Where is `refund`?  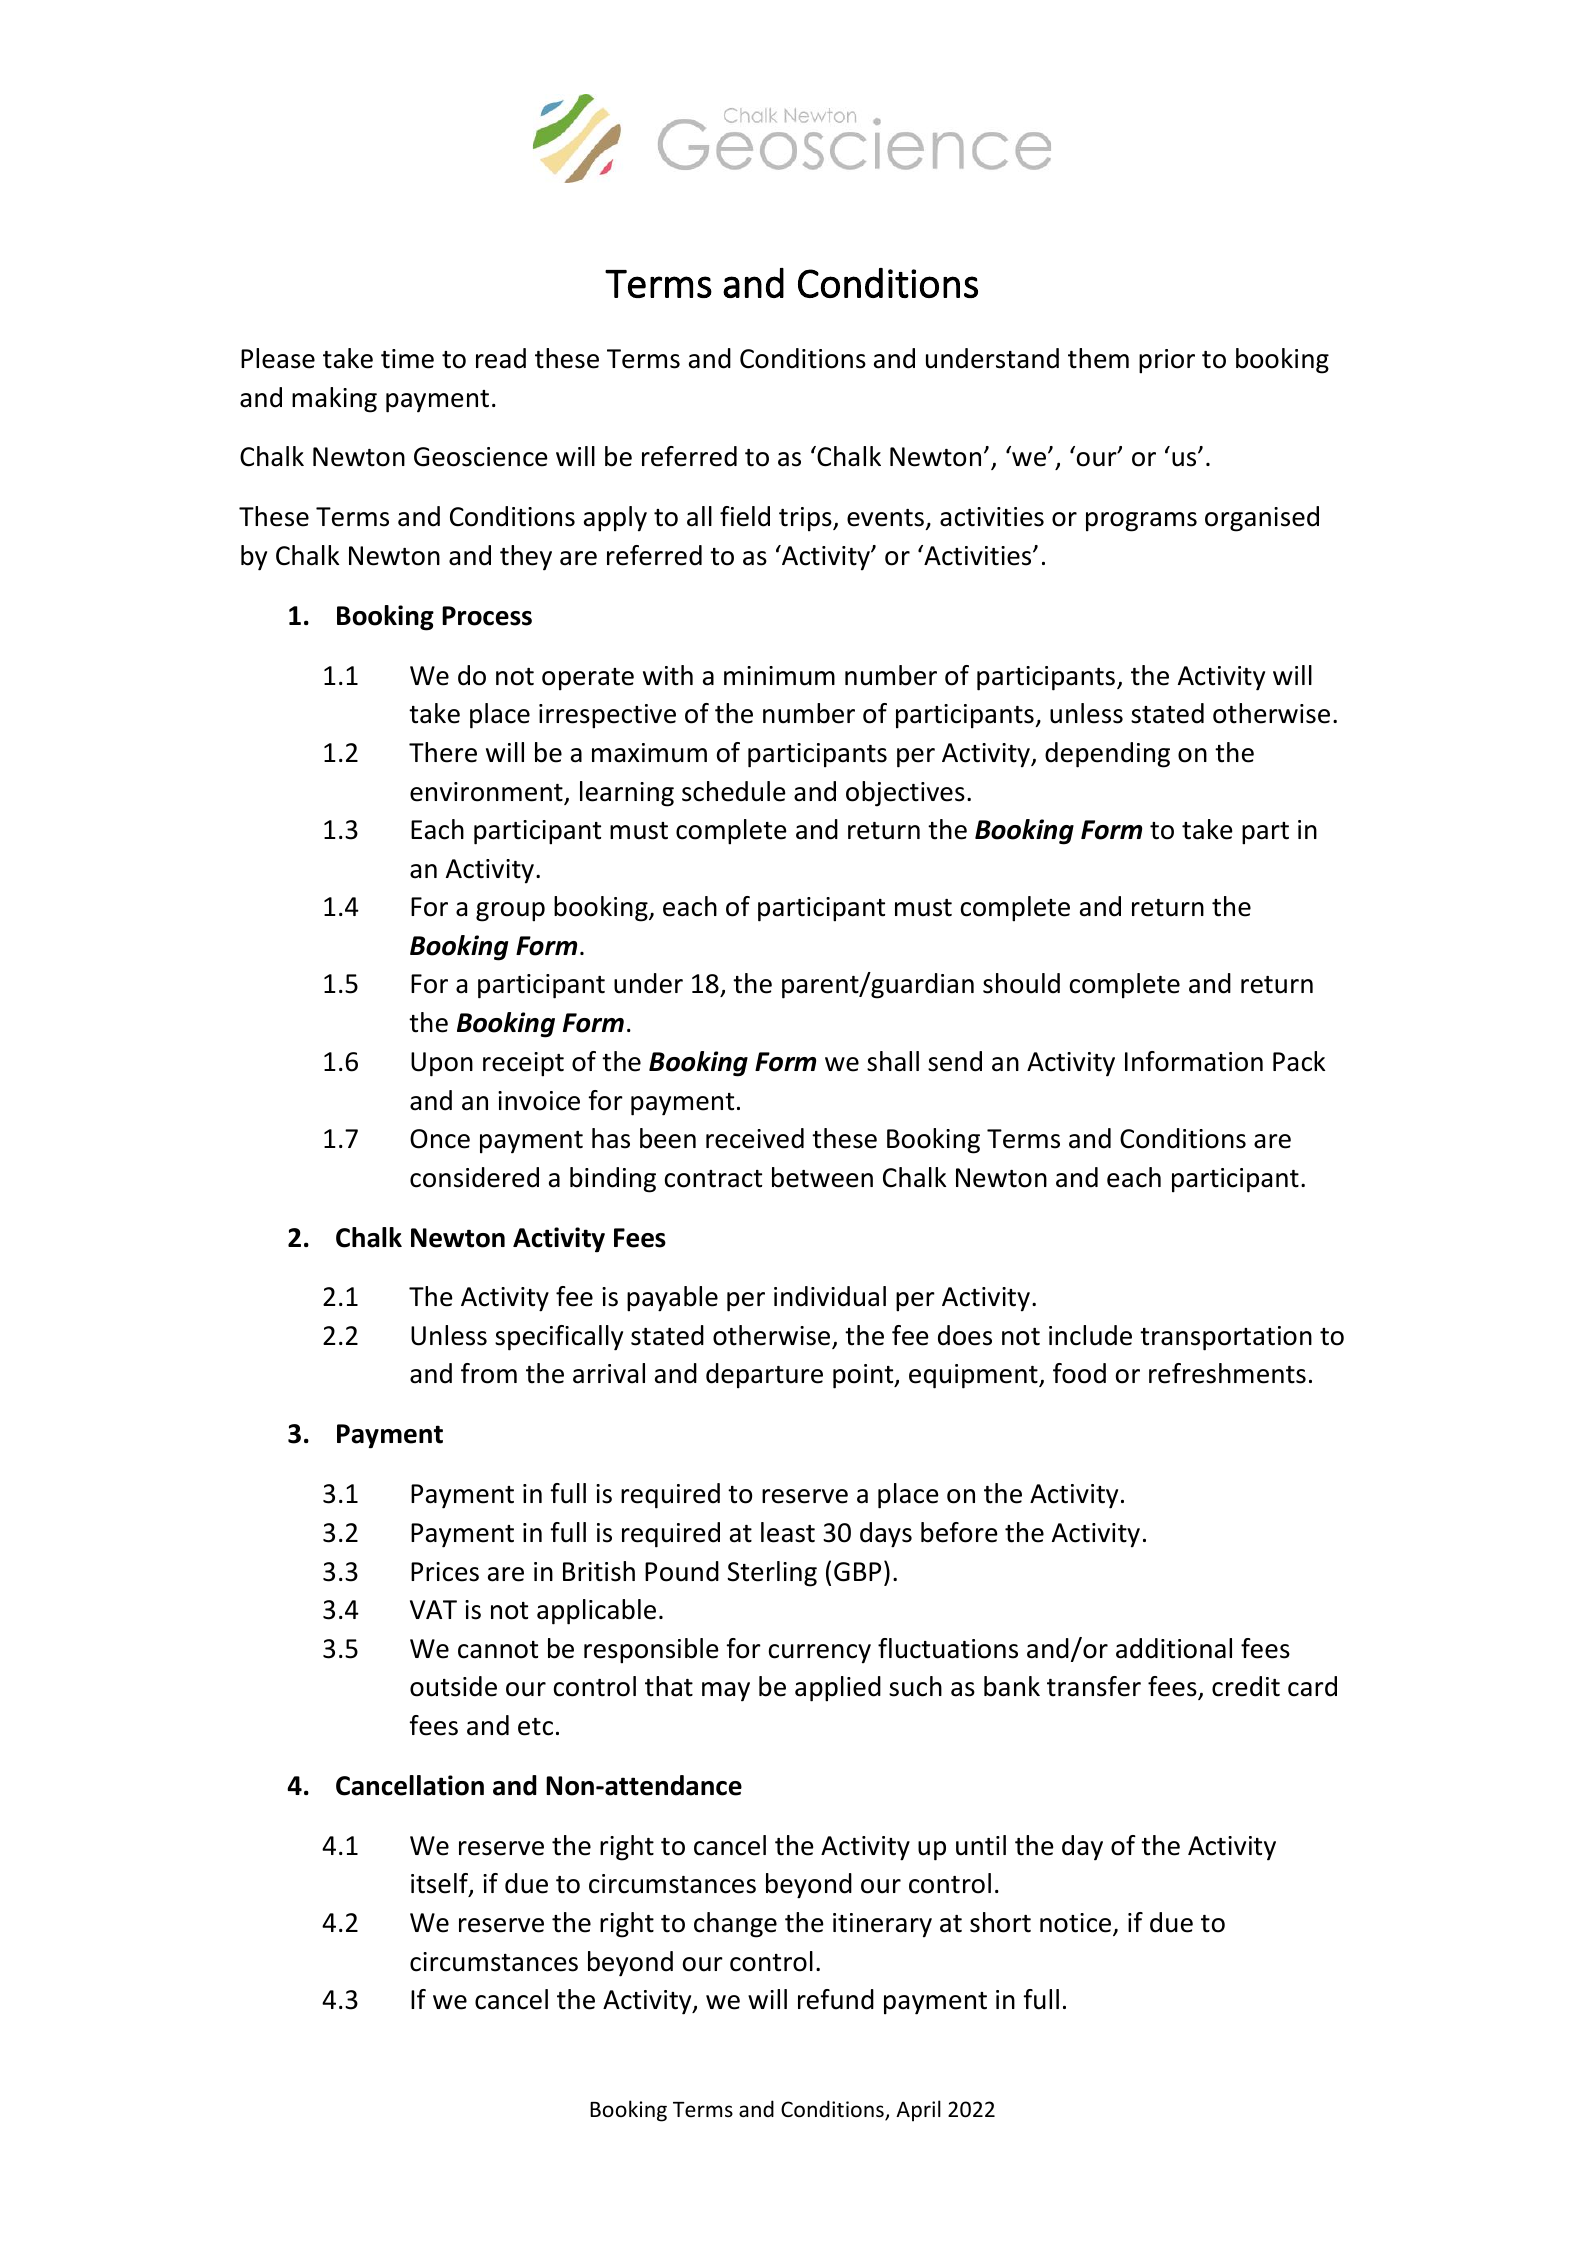 refund is located at coordinates (836, 1999).
